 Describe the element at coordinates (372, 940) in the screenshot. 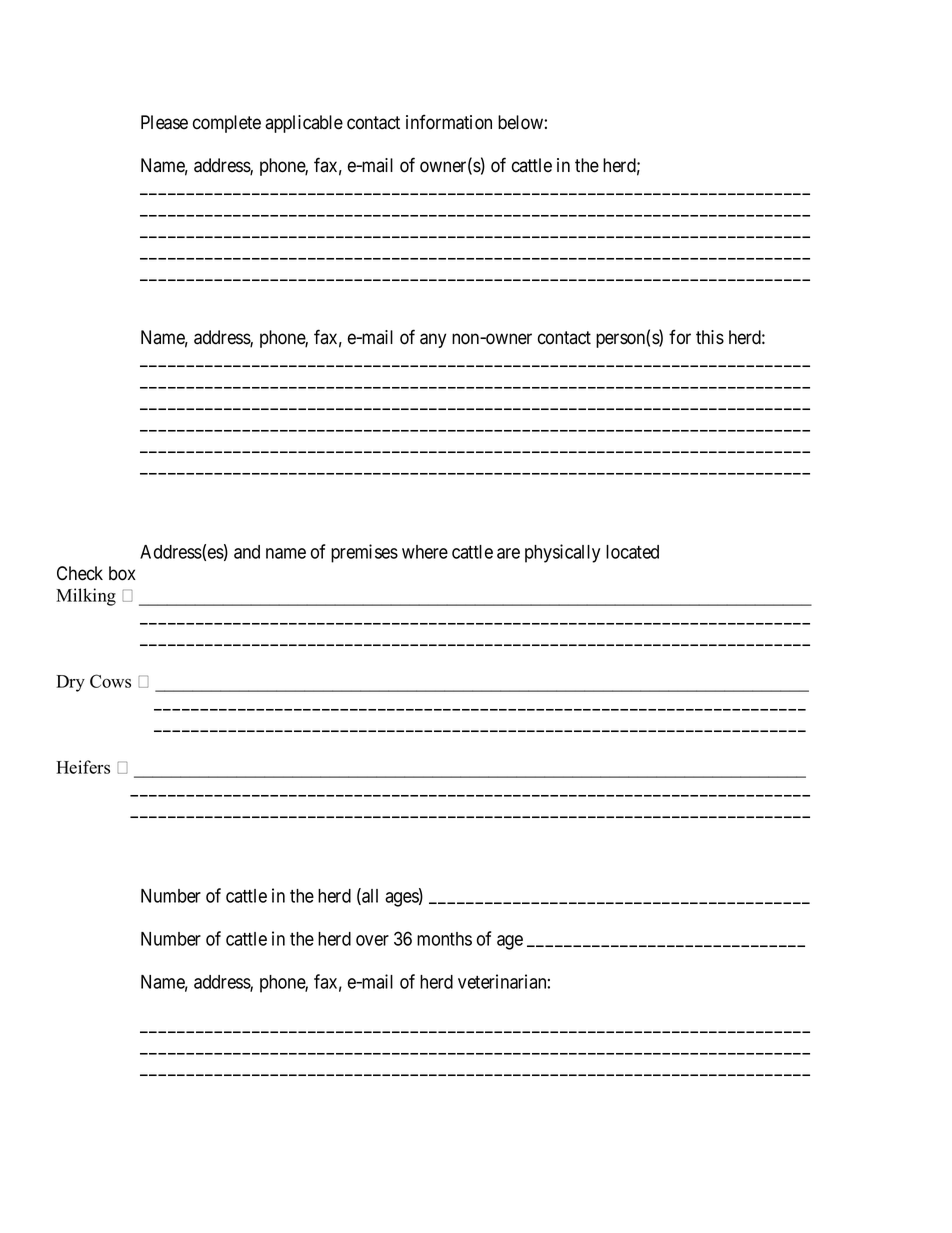

I see `over` at that location.
